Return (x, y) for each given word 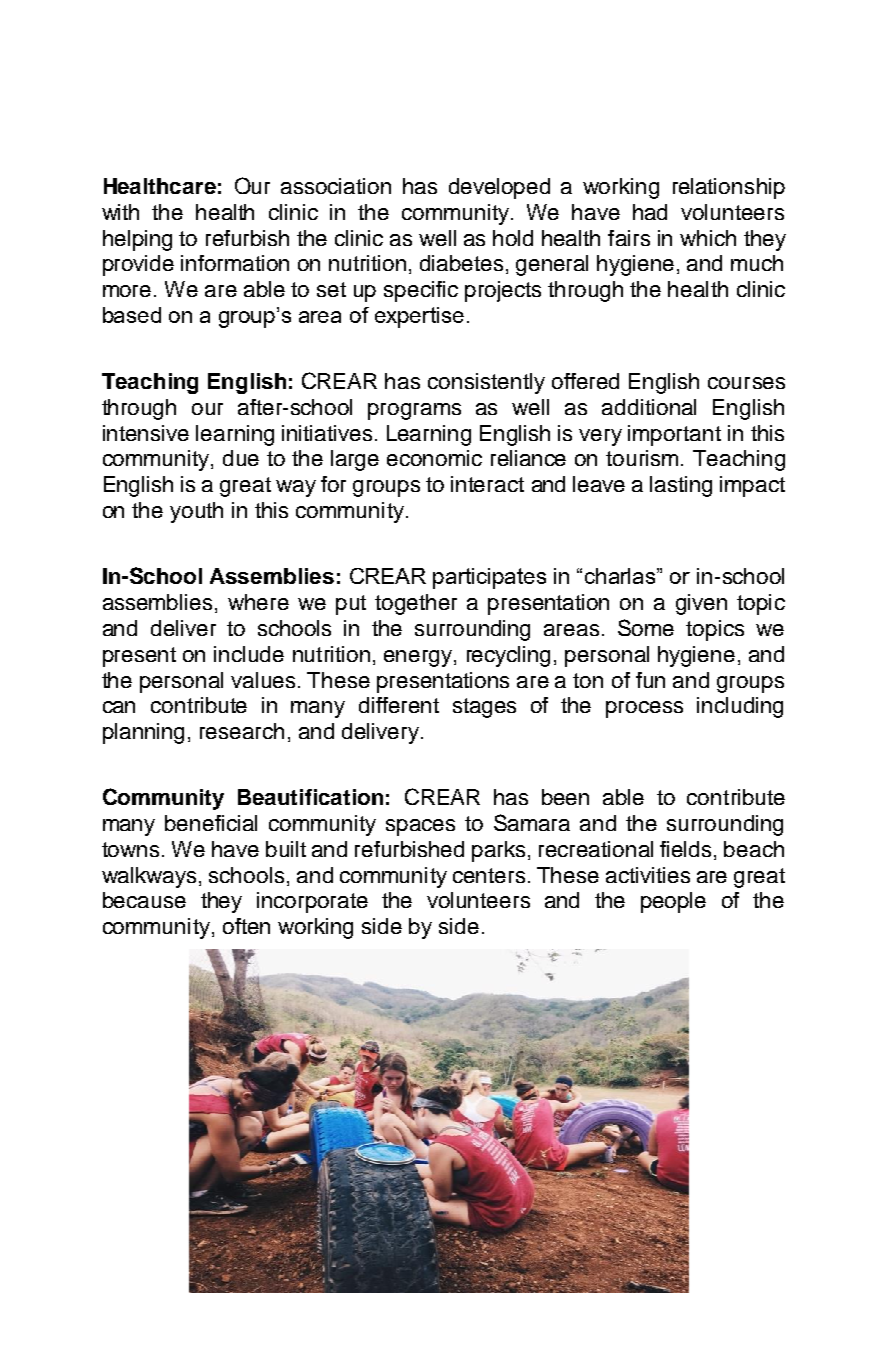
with (120, 212)
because (144, 900)
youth (196, 512)
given (701, 604)
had (650, 212)
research (242, 731)
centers (489, 875)
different (399, 705)
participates (489, 578)
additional (649, 407)
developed (499, 188)
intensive (146, 433)
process (644, 709)
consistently (486, 383)
